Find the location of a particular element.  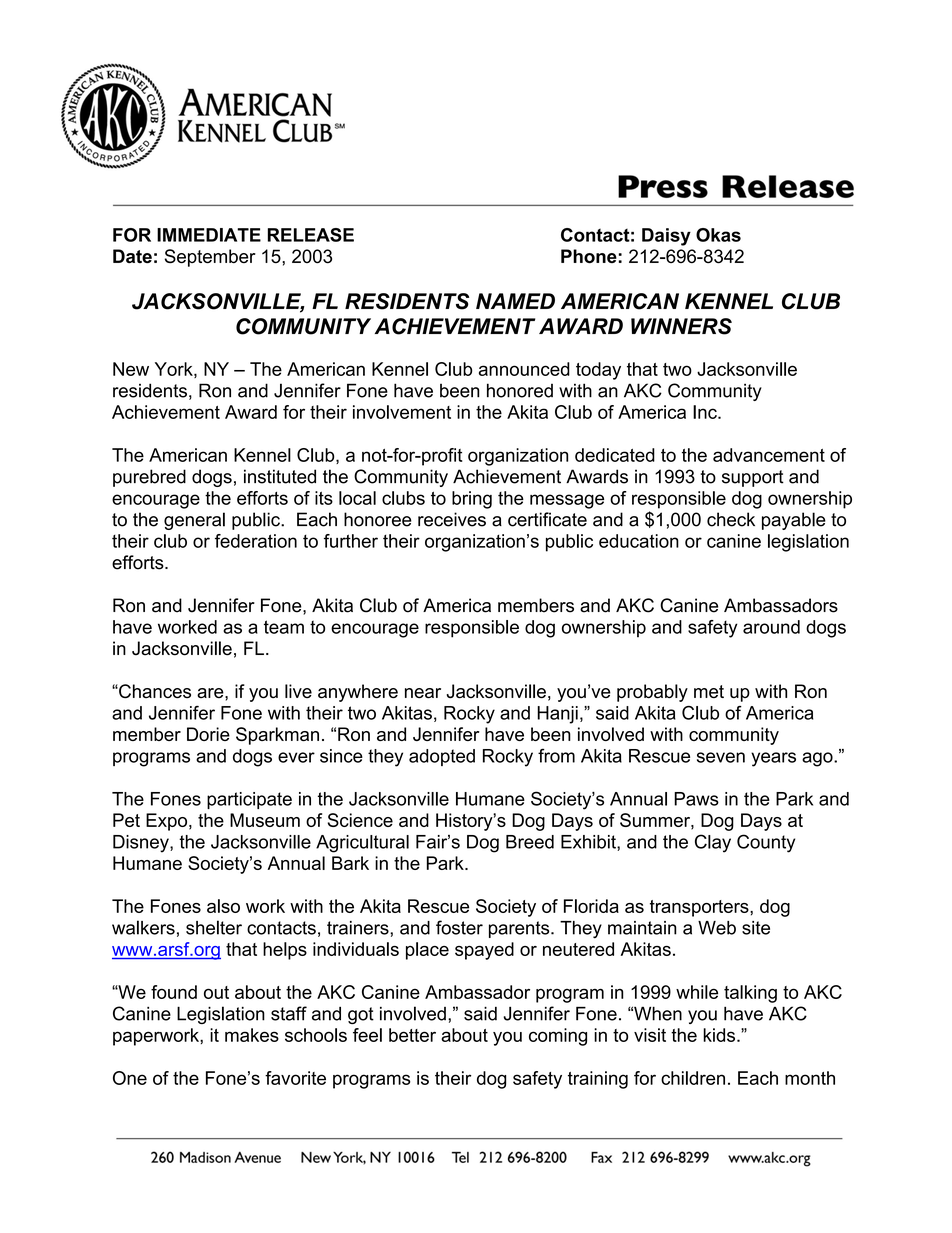

near is located at coordinates (423, 693).
